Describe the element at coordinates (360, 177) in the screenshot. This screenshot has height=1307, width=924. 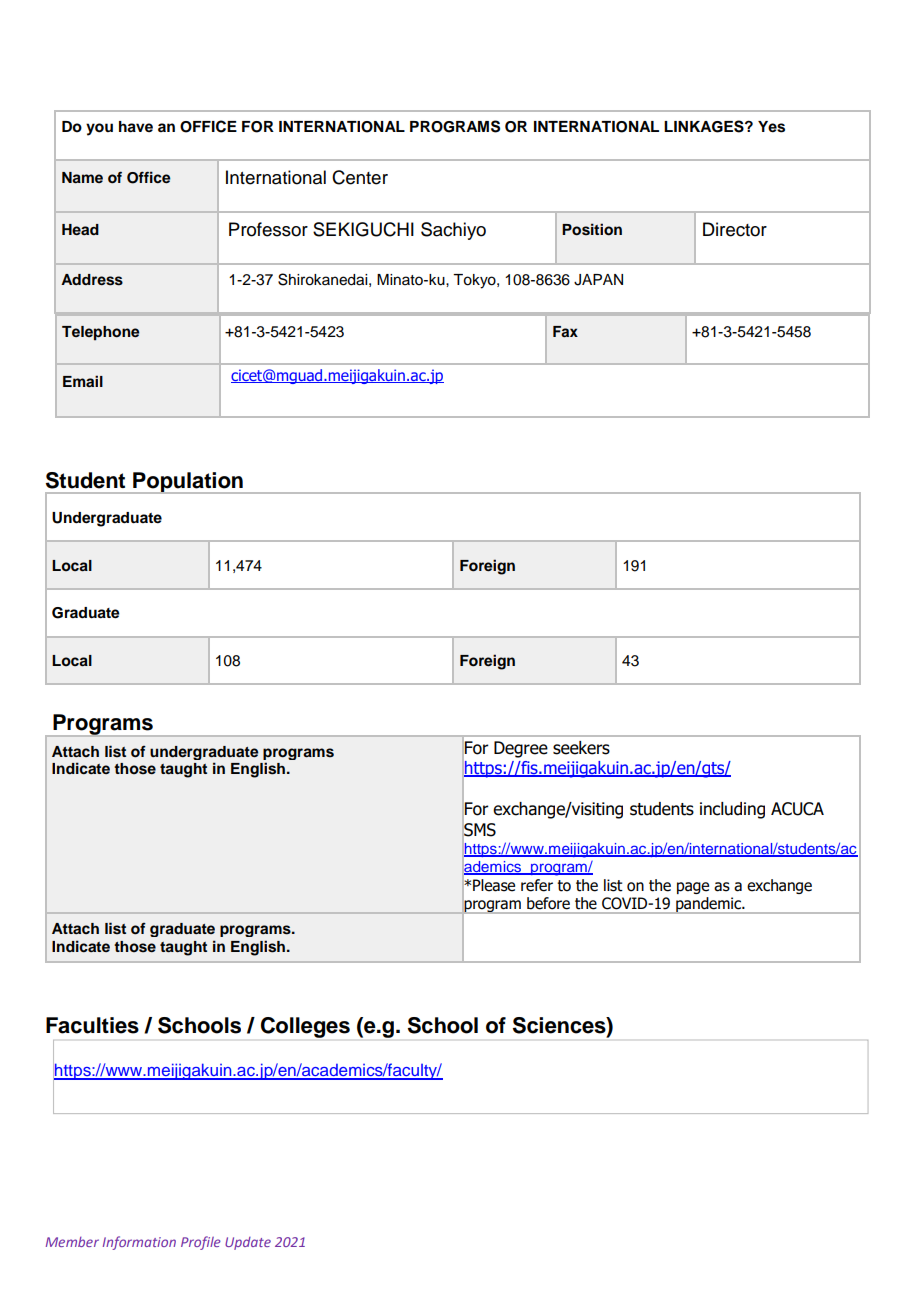
I see `Center` at that location.
